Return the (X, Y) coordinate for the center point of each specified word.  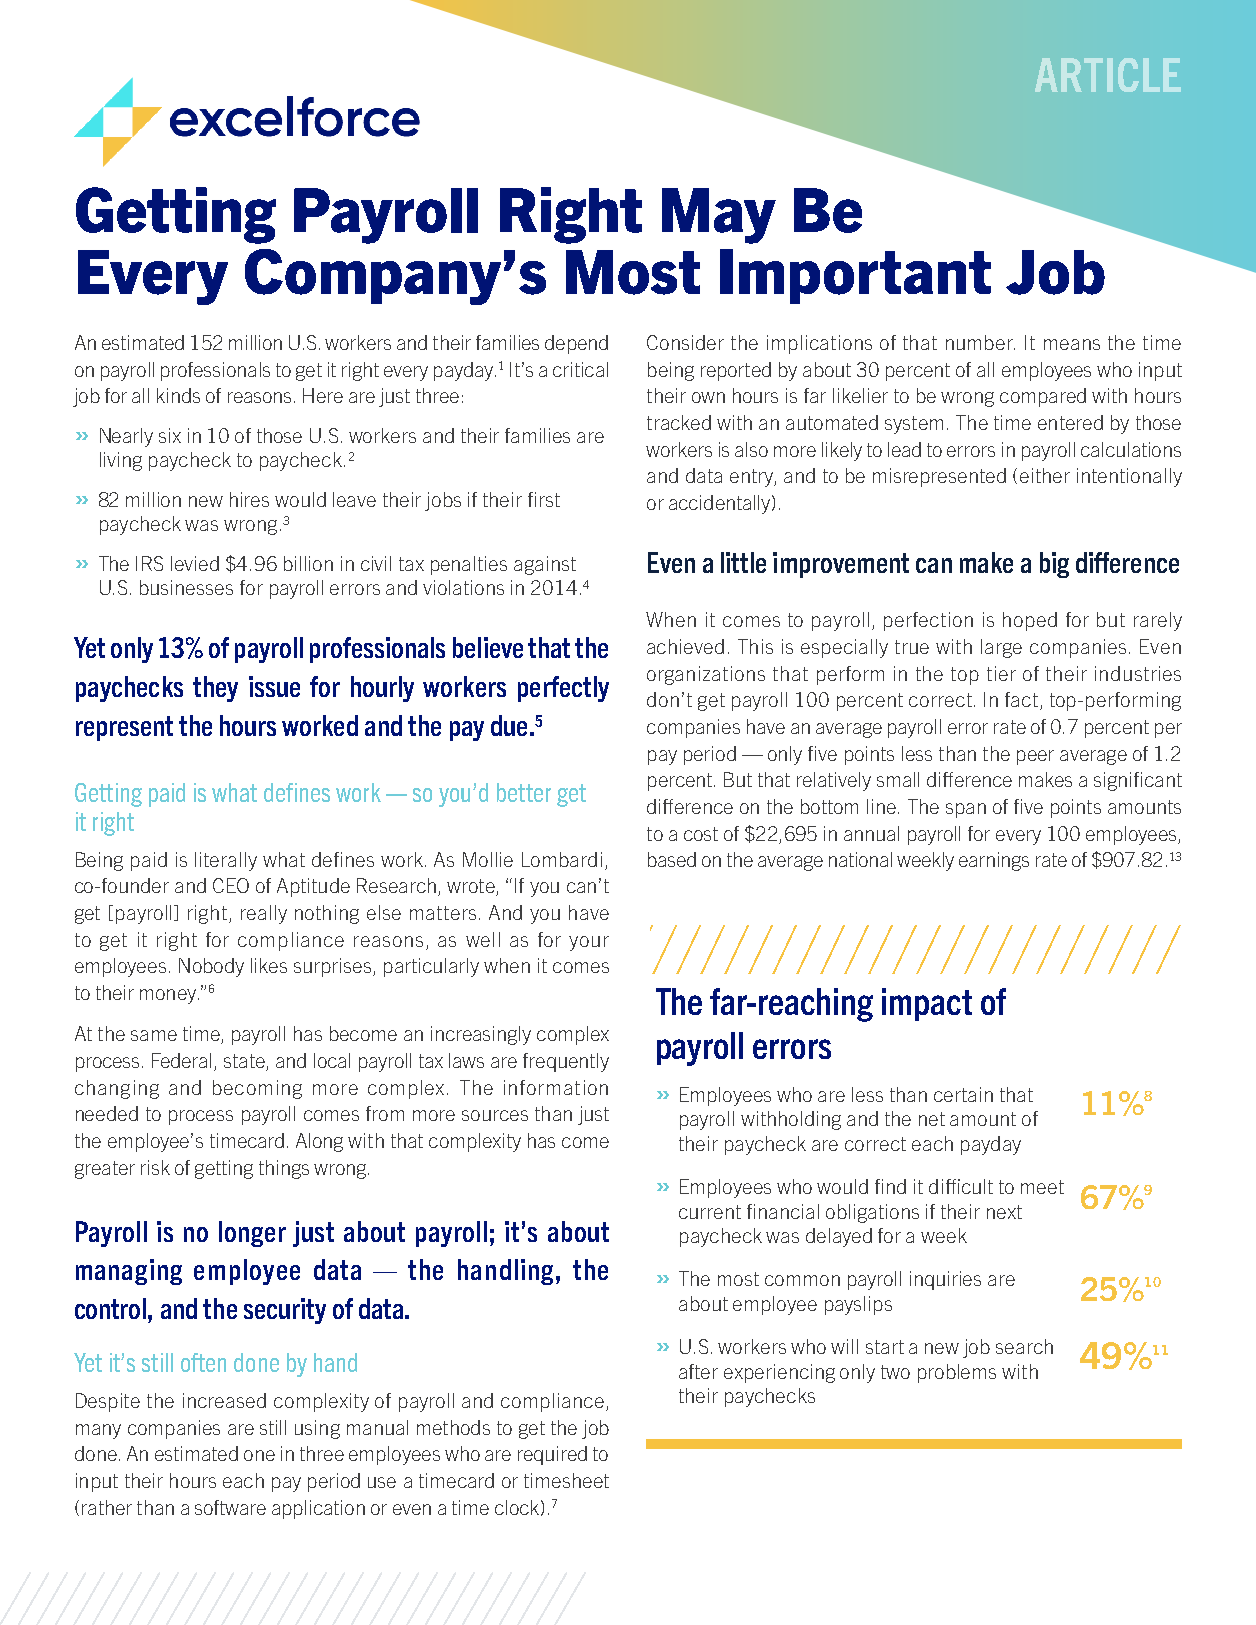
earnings (994, 861)
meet (1042, 1187)
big (1054, 565)
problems (957, 1373)
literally (226, 861)
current (710, 1212)
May (719, 216)
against (545, 565)
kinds (178, 395)
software (230, 1507)
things (284, 1169)
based (672, 859)
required (552, 1455)
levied (195, 563)
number (980, 342)
